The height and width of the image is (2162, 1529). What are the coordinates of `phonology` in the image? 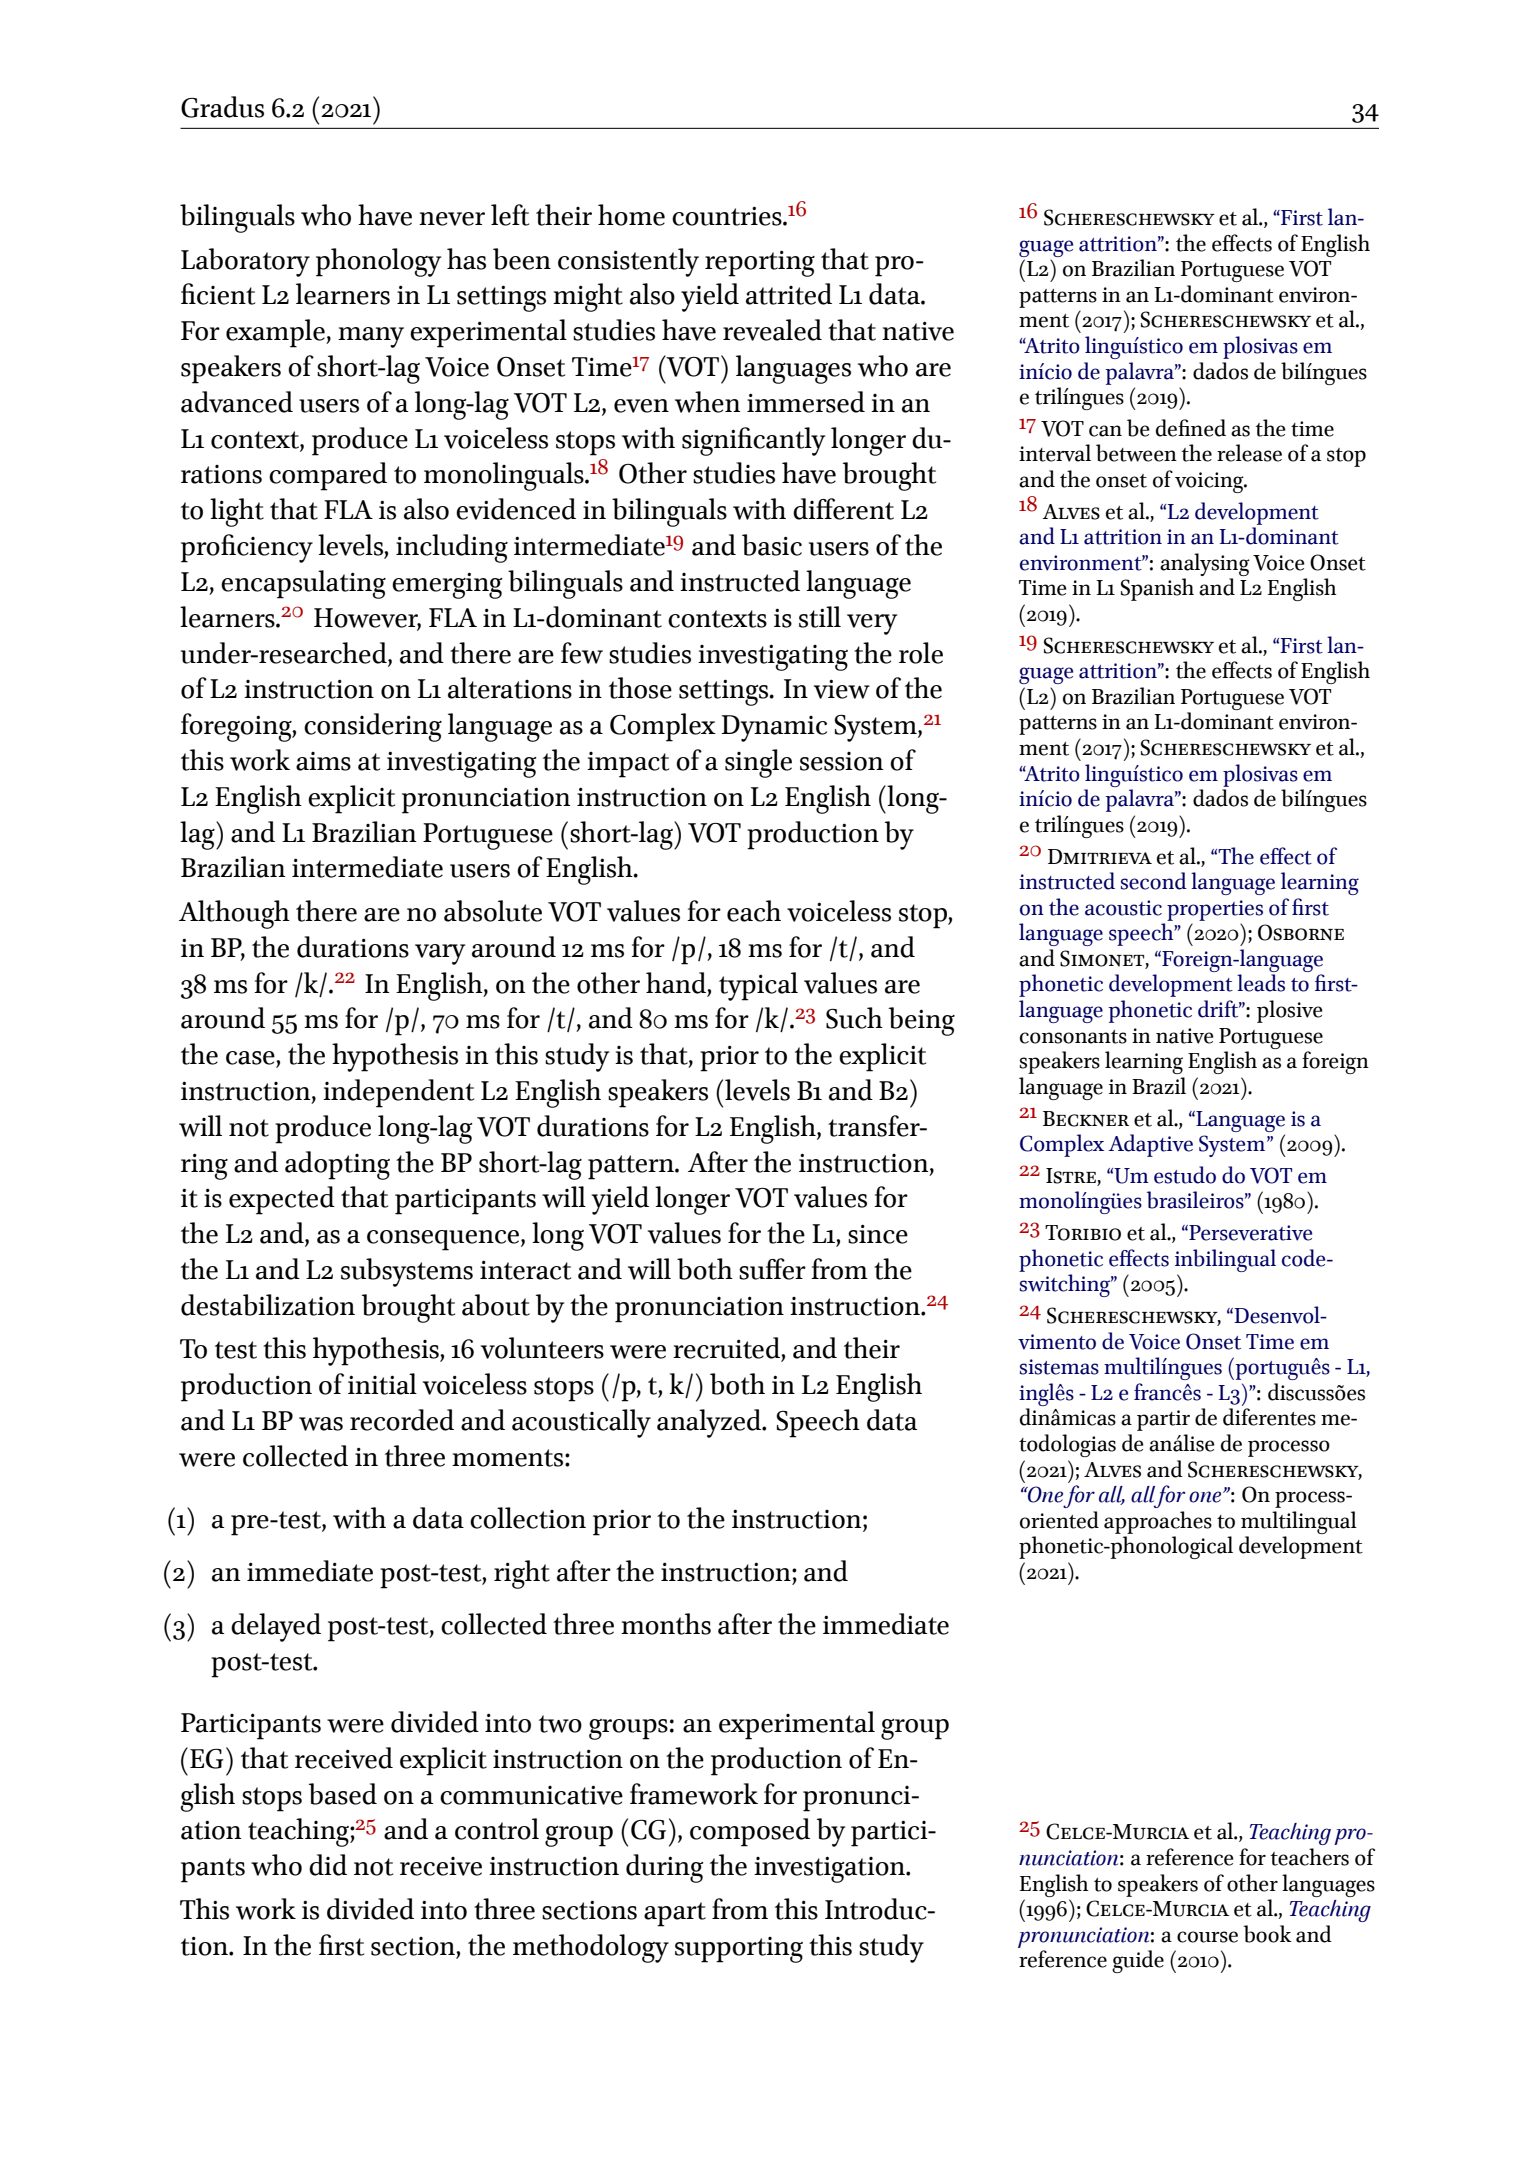 It's located at (378, 262).
